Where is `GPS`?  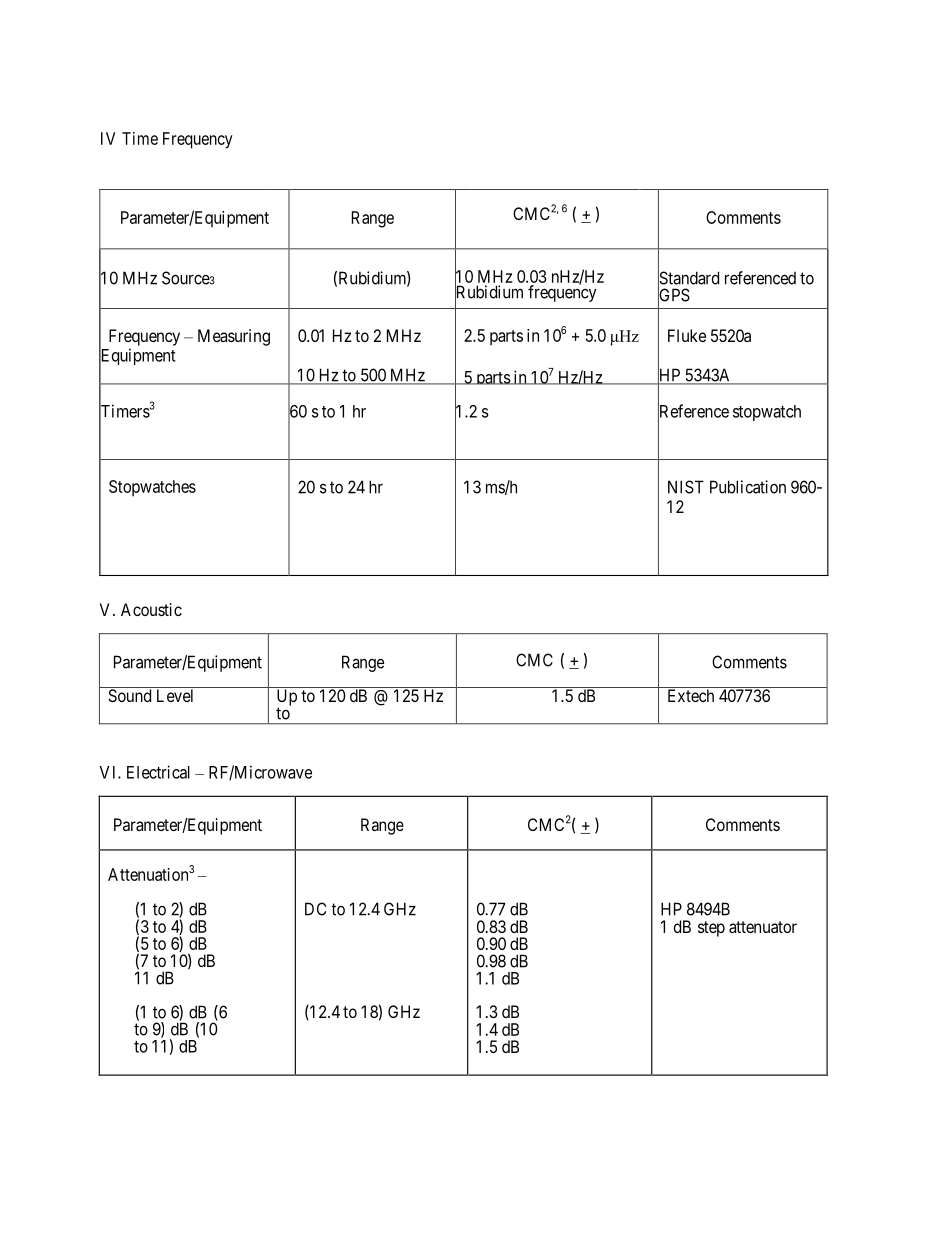
GPS is located at coordinates (674, 295).
